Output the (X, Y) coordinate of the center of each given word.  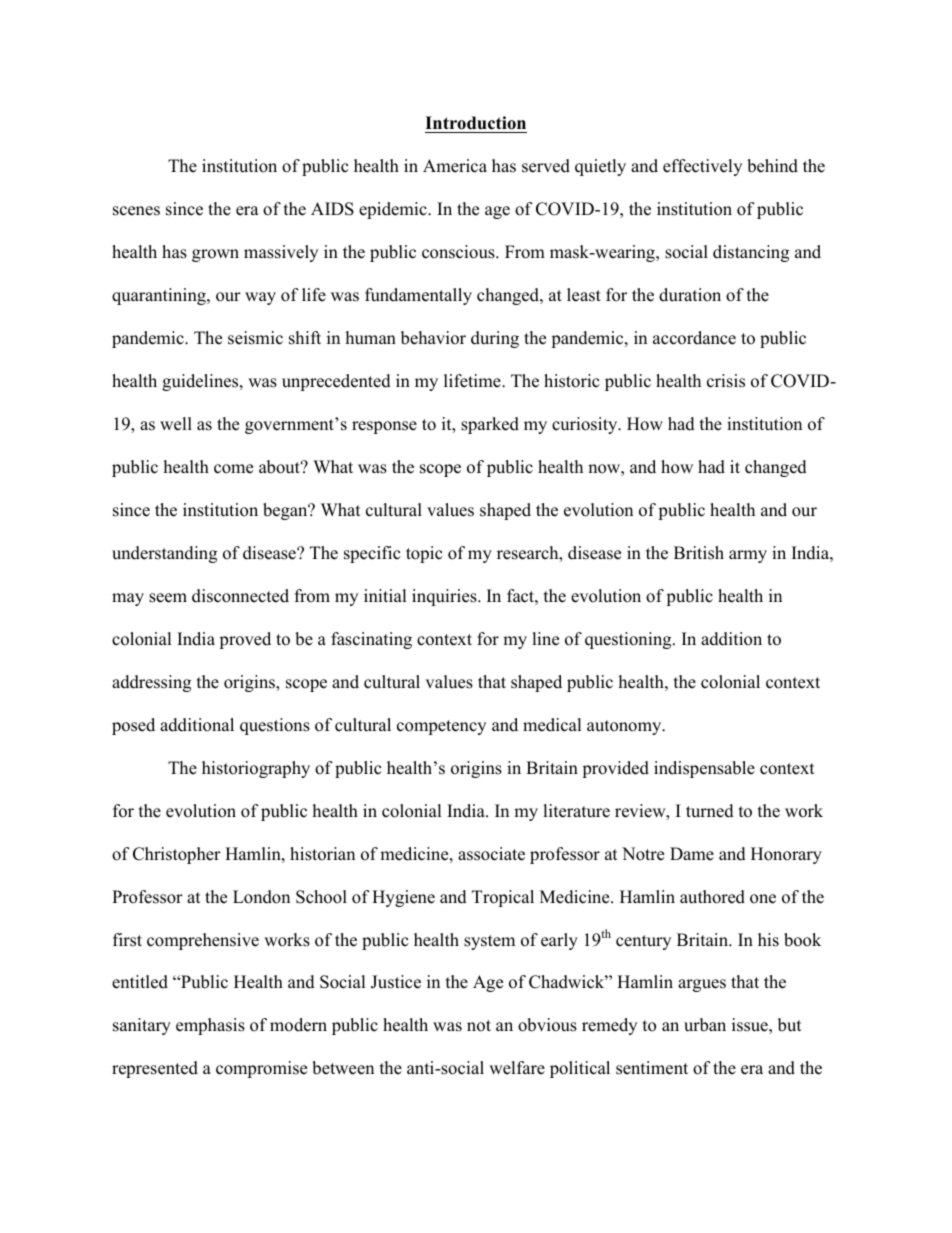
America (455, 166)
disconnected (240, 596)
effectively (702, 167)
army (748, 556)
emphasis (210, 1026)
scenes (136, 211)
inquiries (445, 597)
